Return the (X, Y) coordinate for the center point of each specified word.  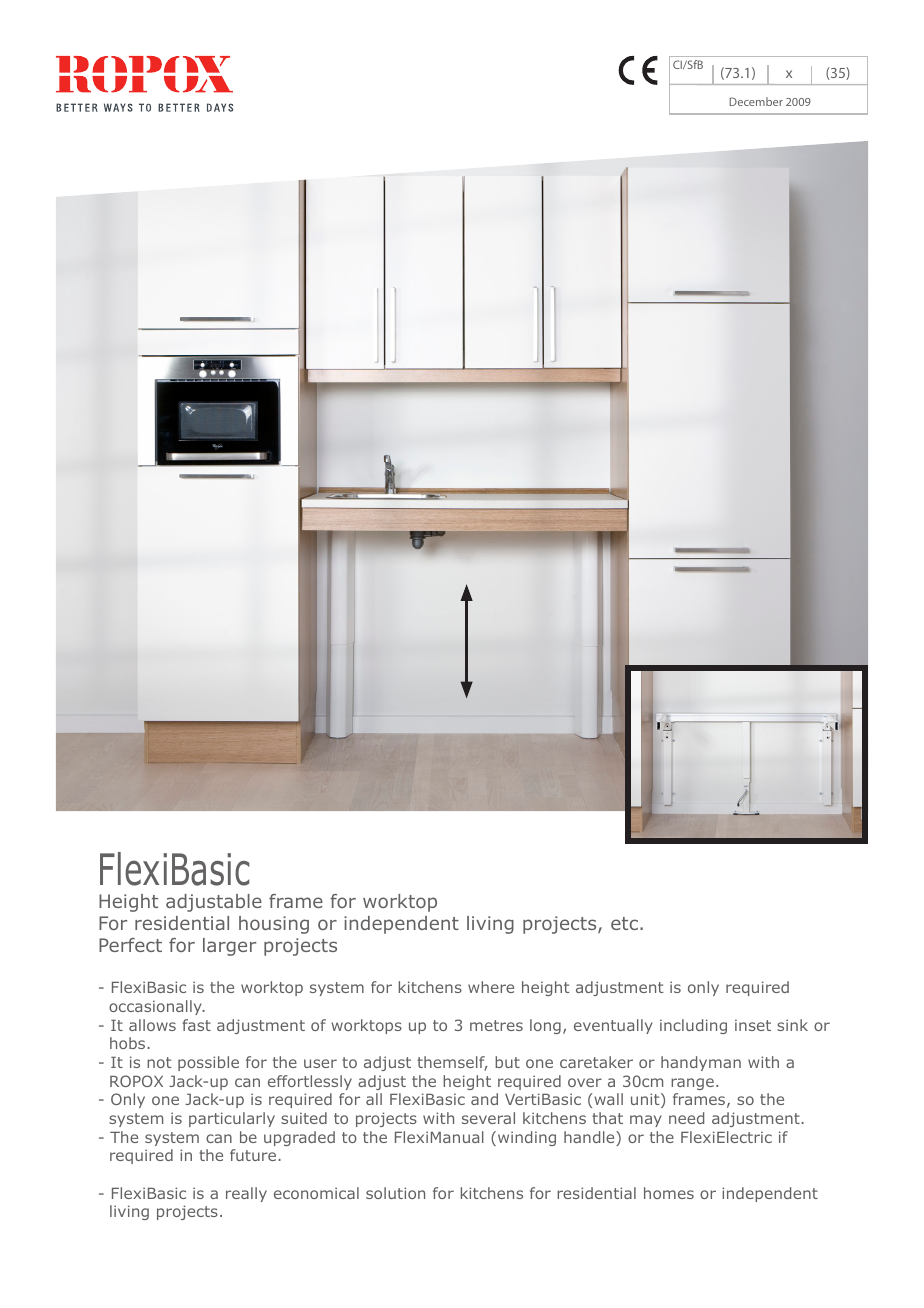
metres (496, 1025)
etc (624, 923)
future (253, 1155)
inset (753, 1025)
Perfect (130, 945)
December (756, 101)
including (693, 1026)
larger (229, 947)
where (491, 987)
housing (274, 925)
